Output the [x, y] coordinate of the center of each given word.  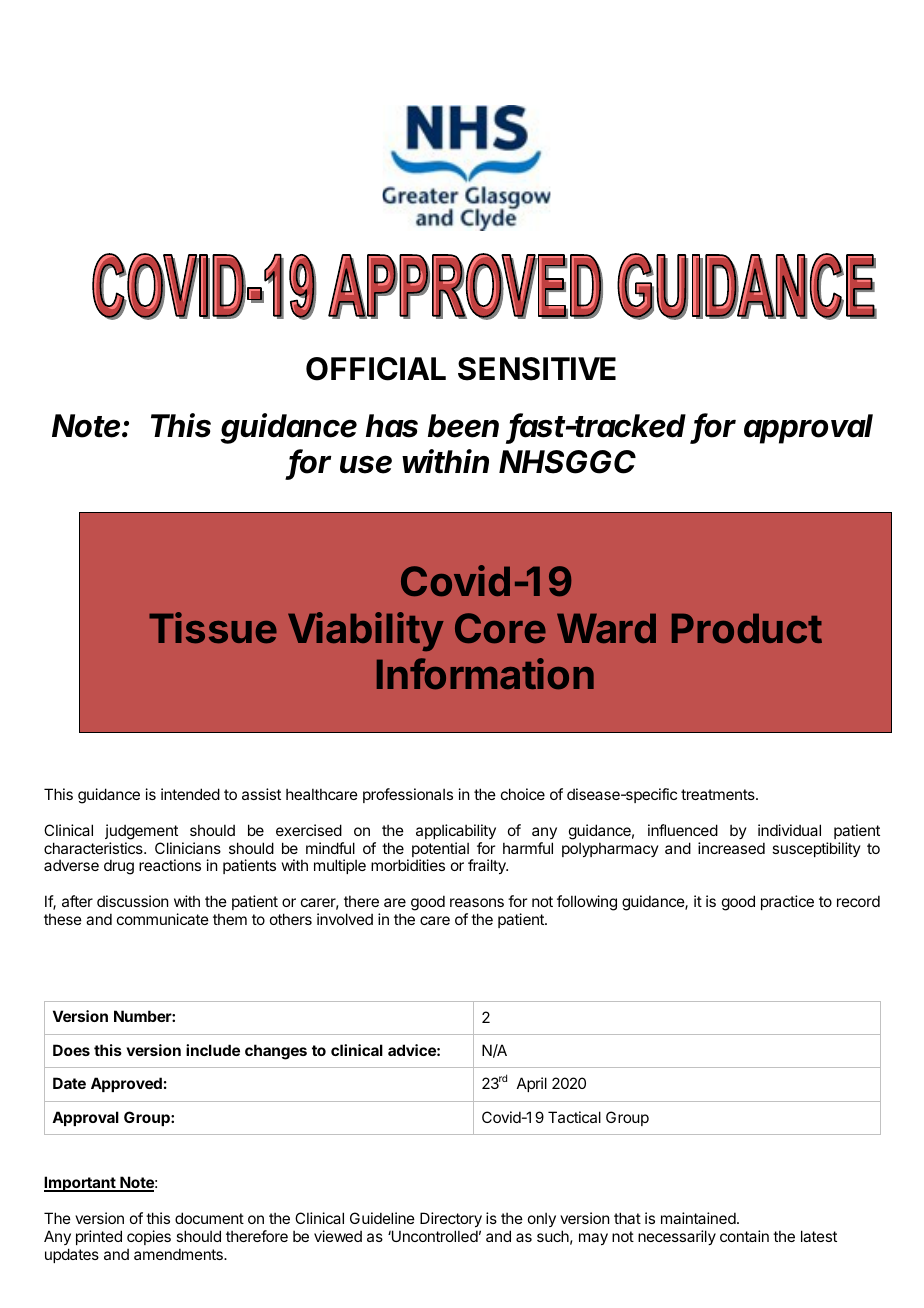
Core [500, 628]
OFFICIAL [376, 369]
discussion [132, 901]
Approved [126, 1084]
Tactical [574, 1117]
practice [787, 902]
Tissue [213, 628]
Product [747, 628]
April [532, 1084]
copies [149, 1237]
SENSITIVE [537, 369]
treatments [719, 794]
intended [190, 794]
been [463, 426]
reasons [477, 902]
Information [485, 674]
